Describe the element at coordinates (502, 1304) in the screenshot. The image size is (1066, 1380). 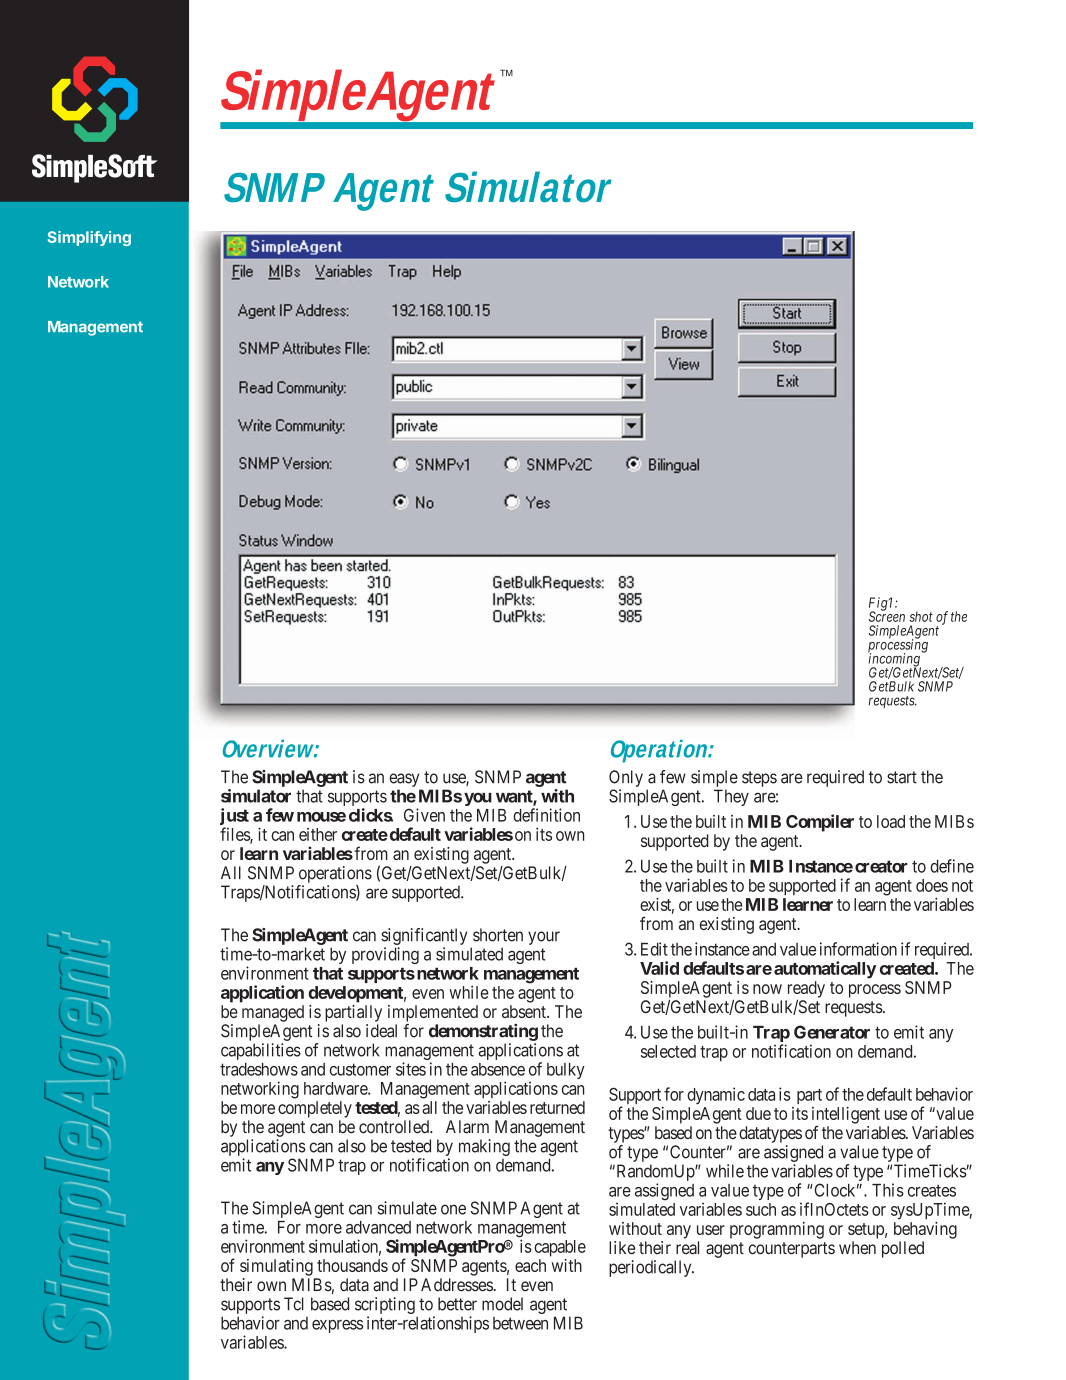
I see `model` at that location.
